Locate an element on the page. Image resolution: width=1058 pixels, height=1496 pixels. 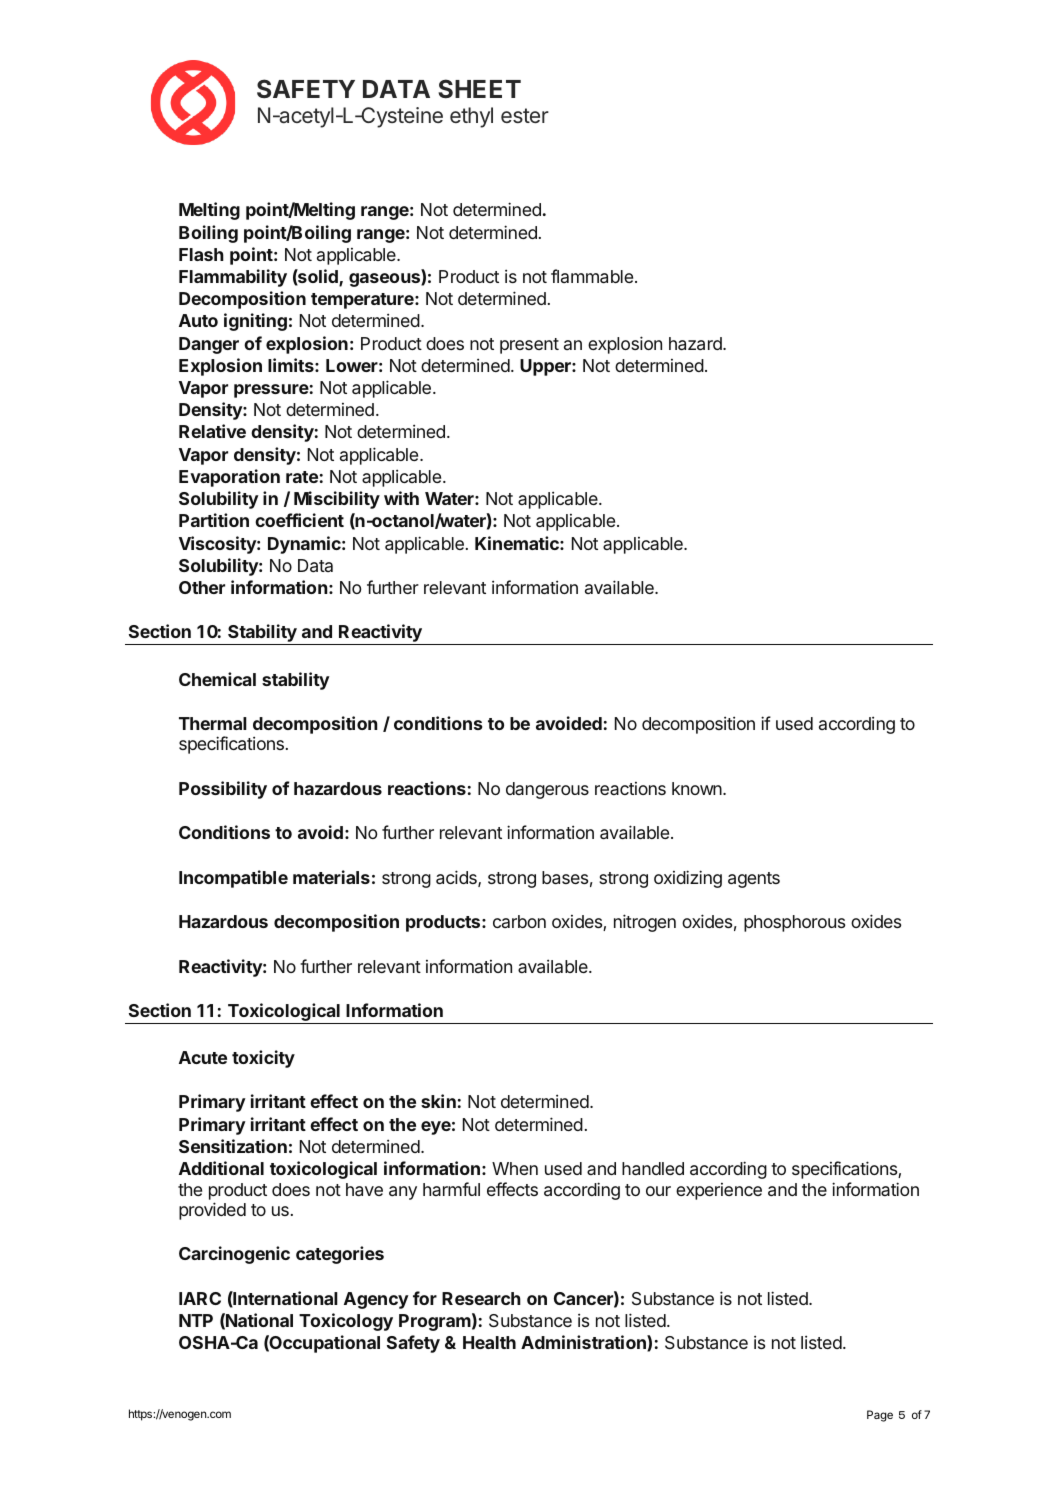
Page is located at coordinates (880, 1416).
